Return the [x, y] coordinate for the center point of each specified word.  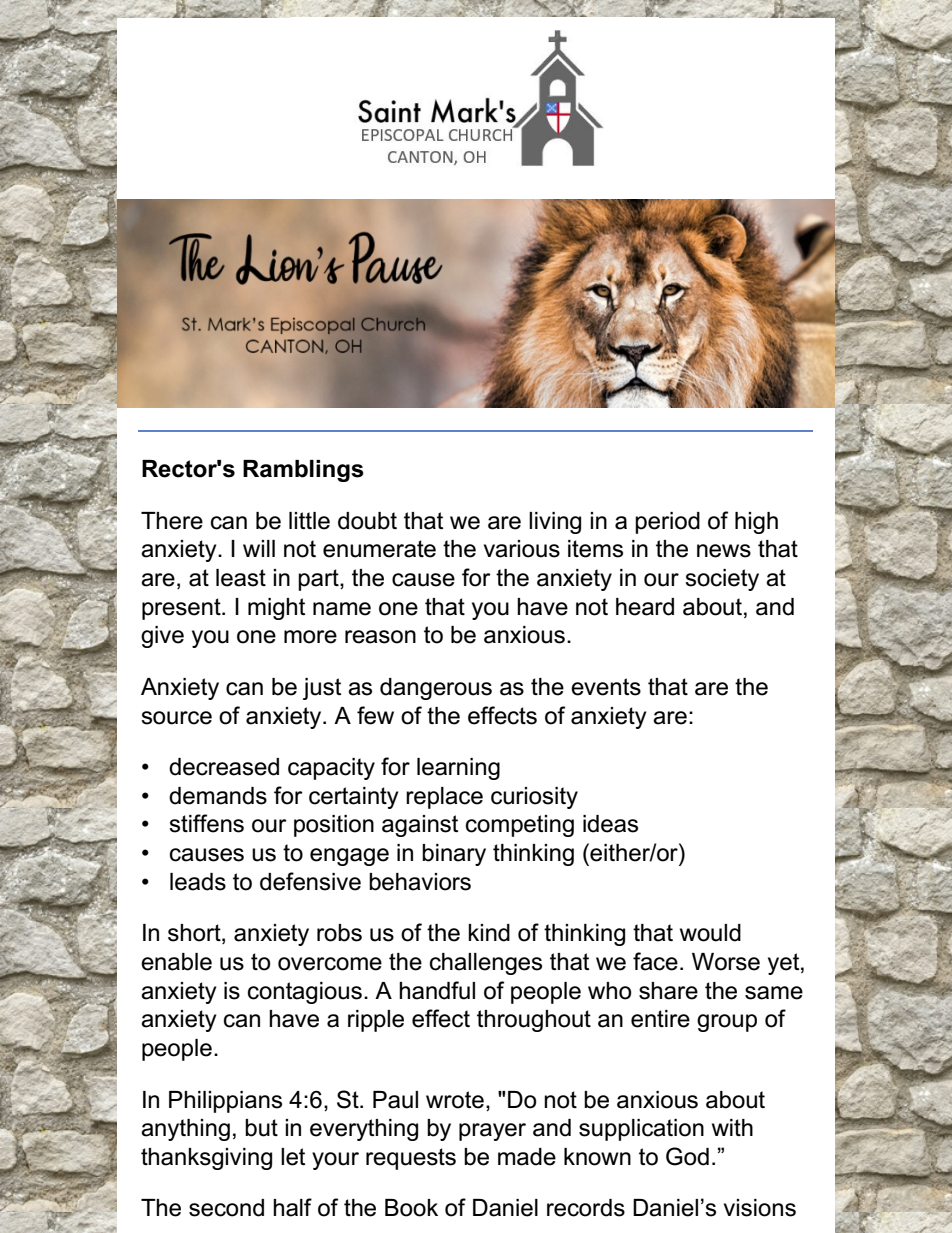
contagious [305, 993]
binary [454, 855]
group [727, 1023]
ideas [610, 824]
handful [437, 990]
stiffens [206, 823]
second [226, 1208]
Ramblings [303, 471]
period [667, 523]
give [162, 637]
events [606, 687]
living [555, 523]
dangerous [436, 689]
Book [411, 1208]
